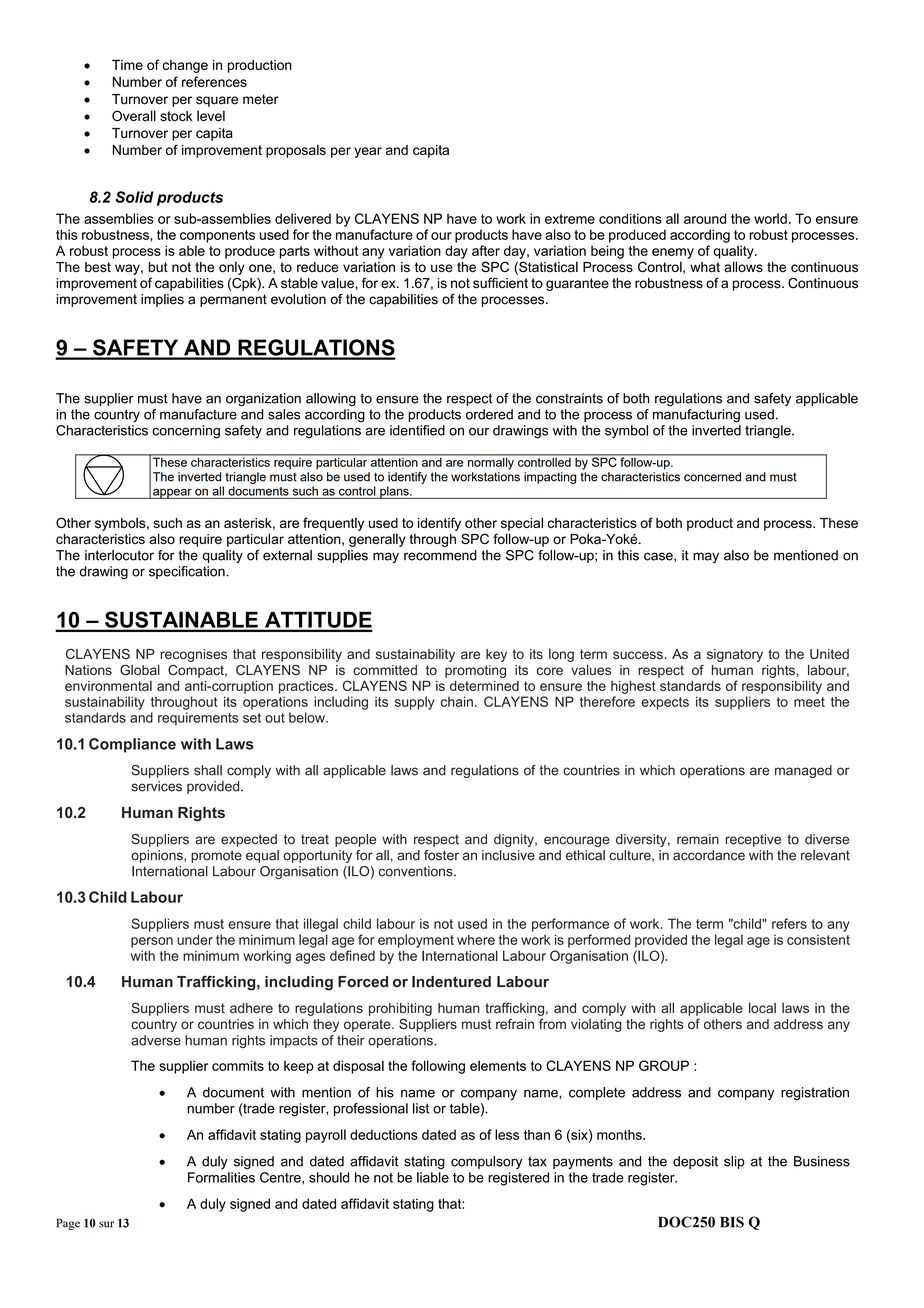 The image size is (924, 1308). I want to click on compulsory, so click(486, 1162).
